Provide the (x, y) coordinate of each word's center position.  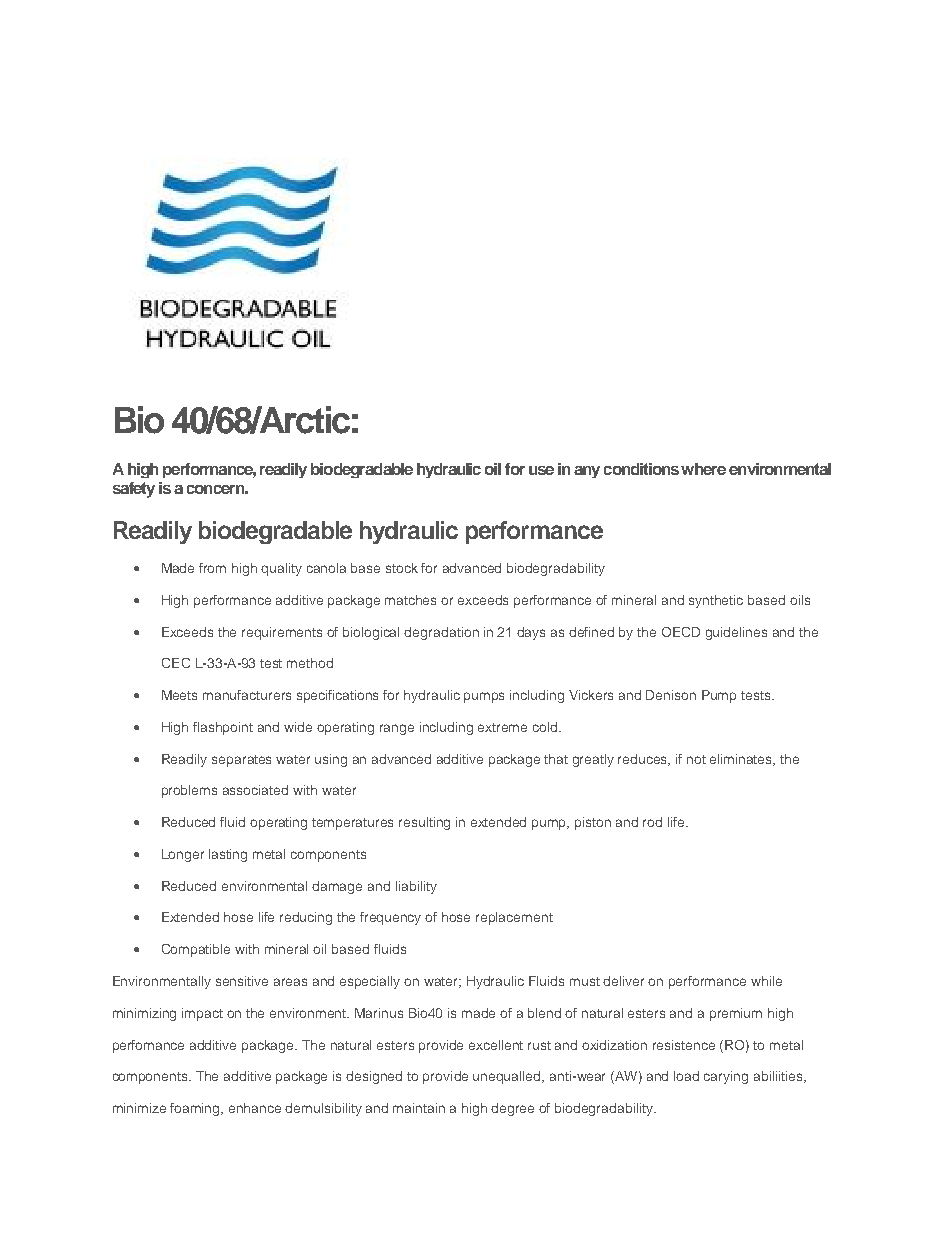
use (541, 470)
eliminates (742, 760)
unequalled (508, 1077)
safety (134, 490)
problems (189, 791)
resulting (424, 823)
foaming (196, 1109)
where (703, 469)
